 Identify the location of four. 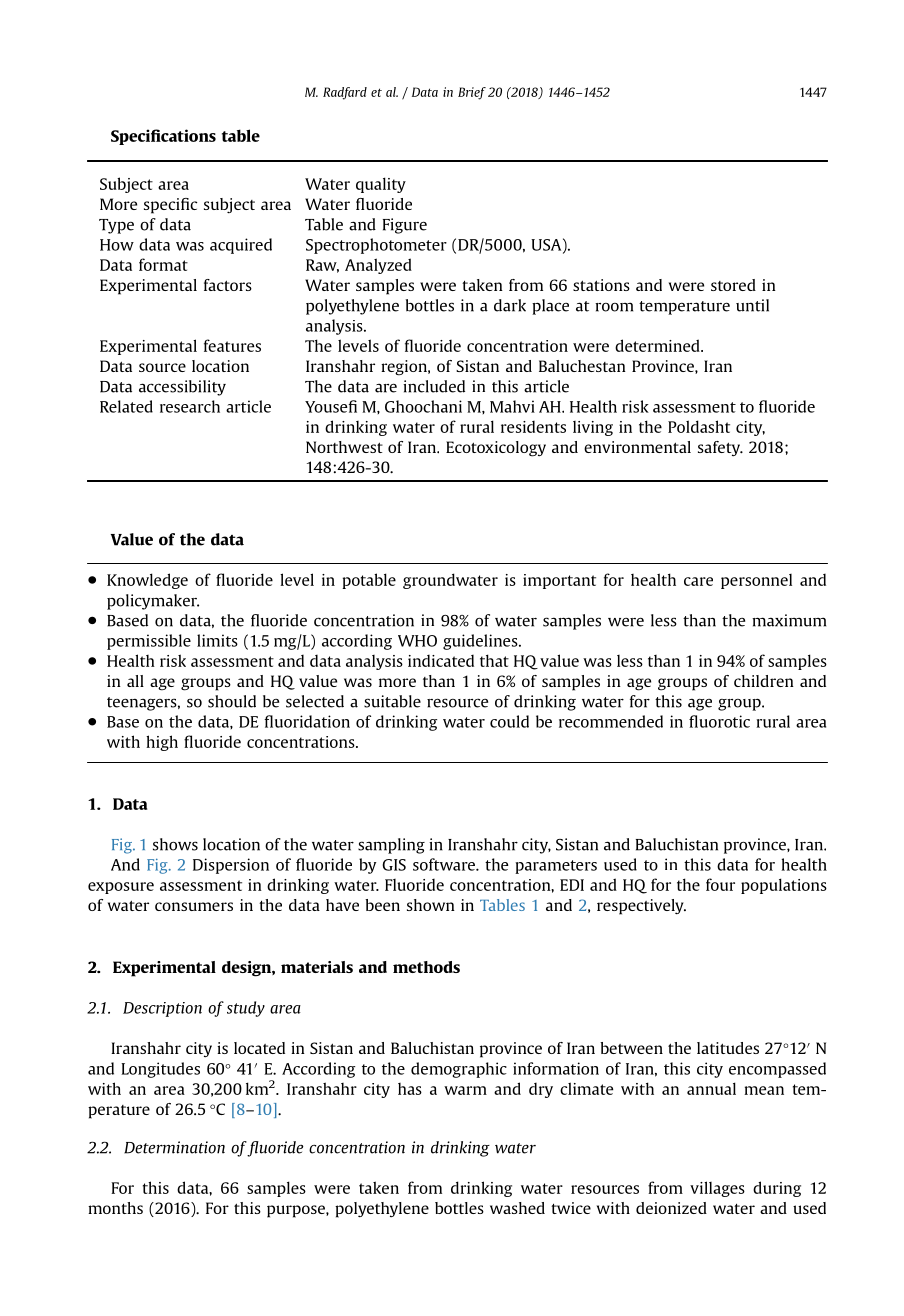
(720, 884).
